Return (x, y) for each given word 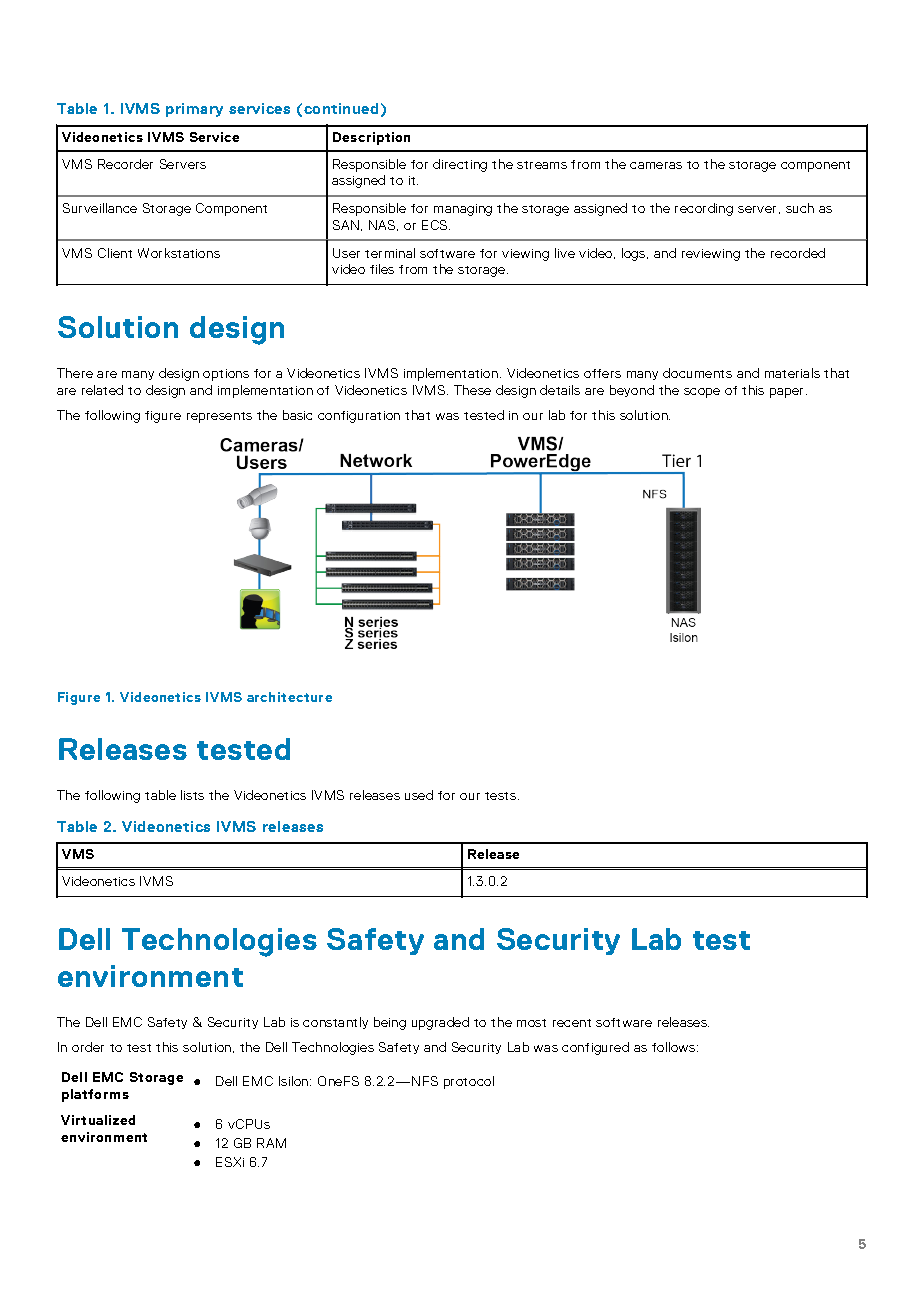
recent (572, 1023)
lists (192, 795)
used (419, 795)
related (102, 390)
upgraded (440, 1023)
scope (702, 393)
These (472, 390)
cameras (656, 165)
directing (460, 165)
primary (194, 110)
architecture (289, 697)
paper (788, 393)
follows (675, 1047)
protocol (469, 1082)
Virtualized (98, 1120)
